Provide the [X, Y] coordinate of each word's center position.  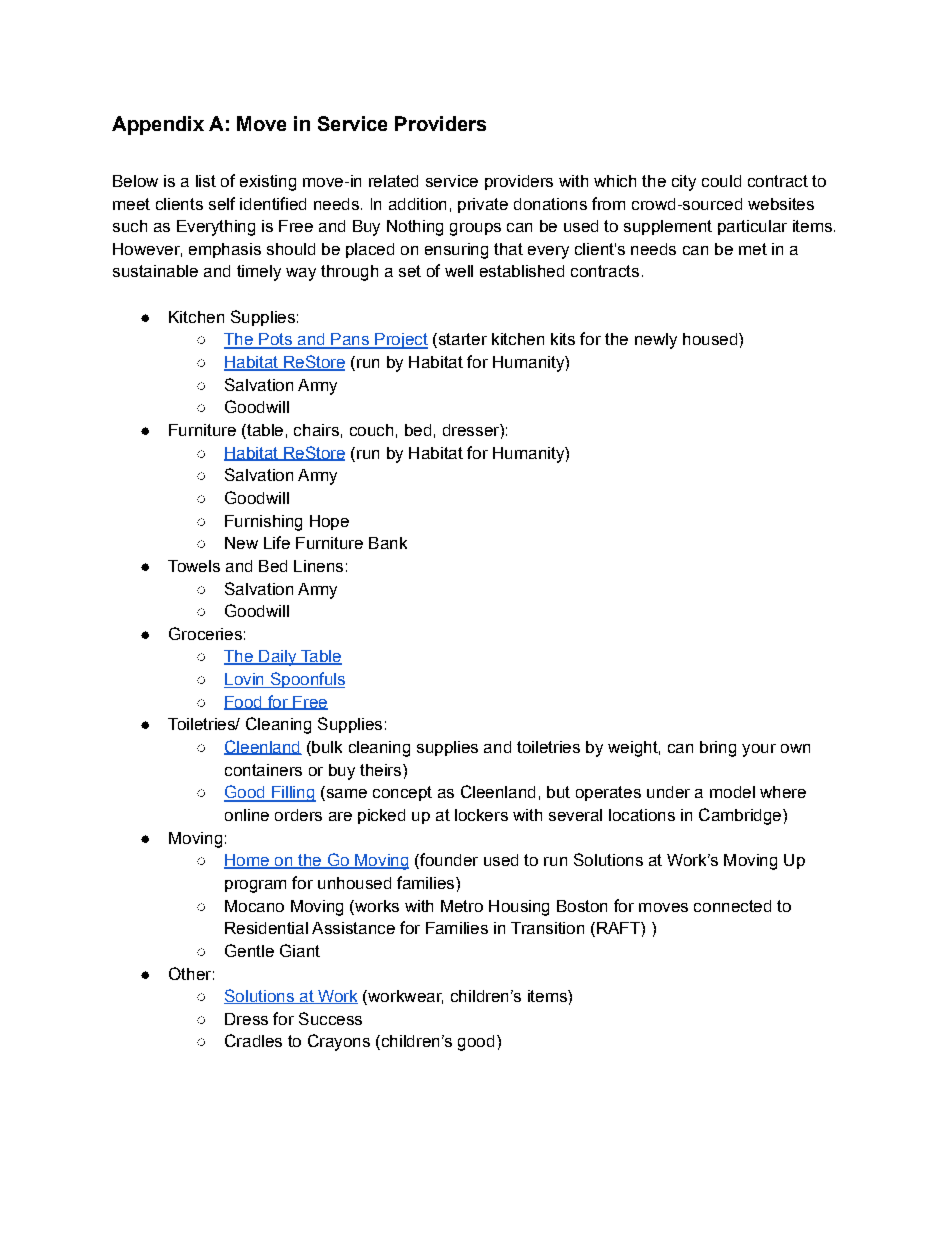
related [393, 181]
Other [190, 973]
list [206, 181]
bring [718, 749]
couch [371, 430]
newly [656, 341]
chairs [316, 430]
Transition [547, 928]
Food [244, 703]
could [721, 181]
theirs [382, 770]
